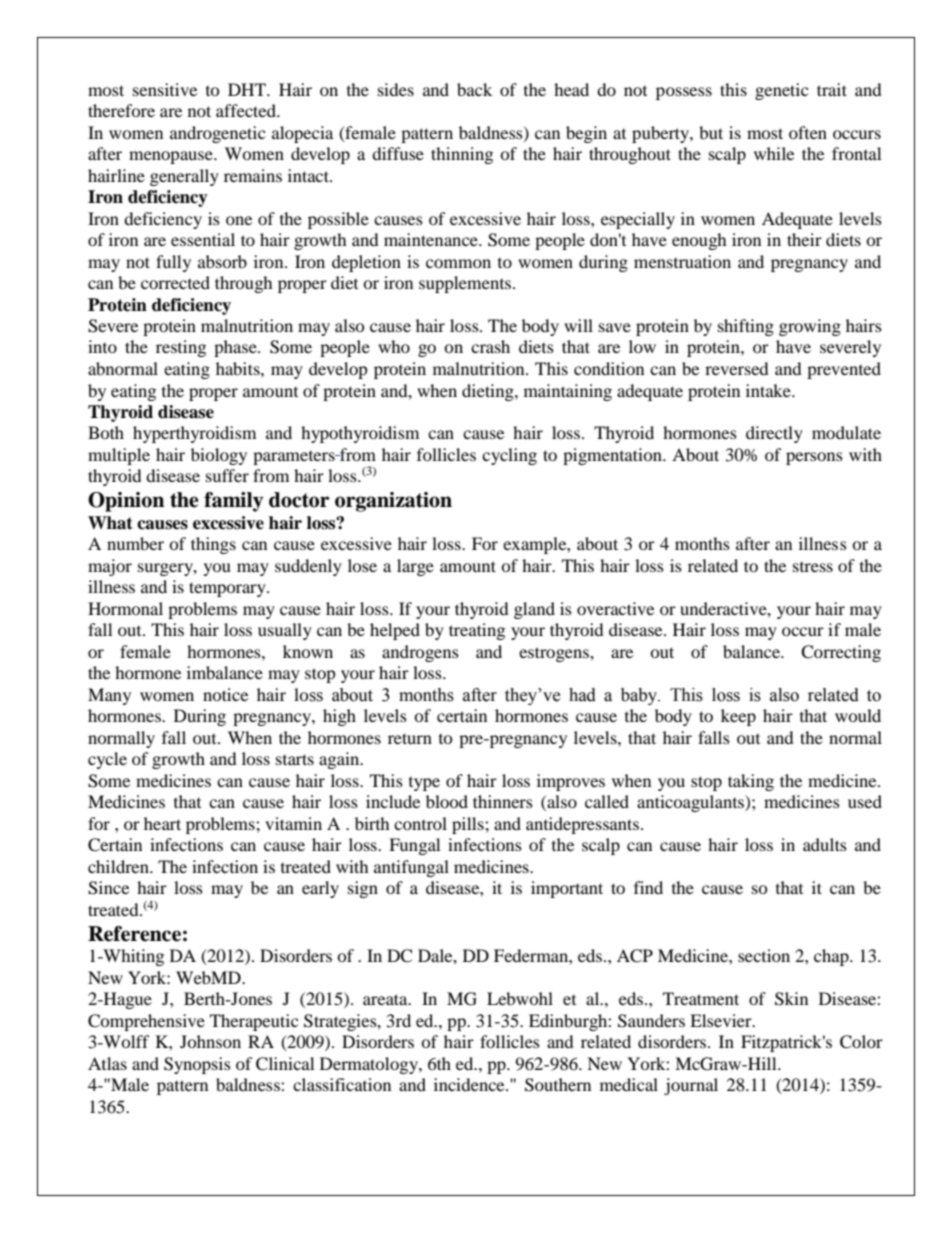 The height and width of the screenshot is (1233, 952). Describe the element at coordinates (813, 567) in the screenshot. I see `stress` at that location.
